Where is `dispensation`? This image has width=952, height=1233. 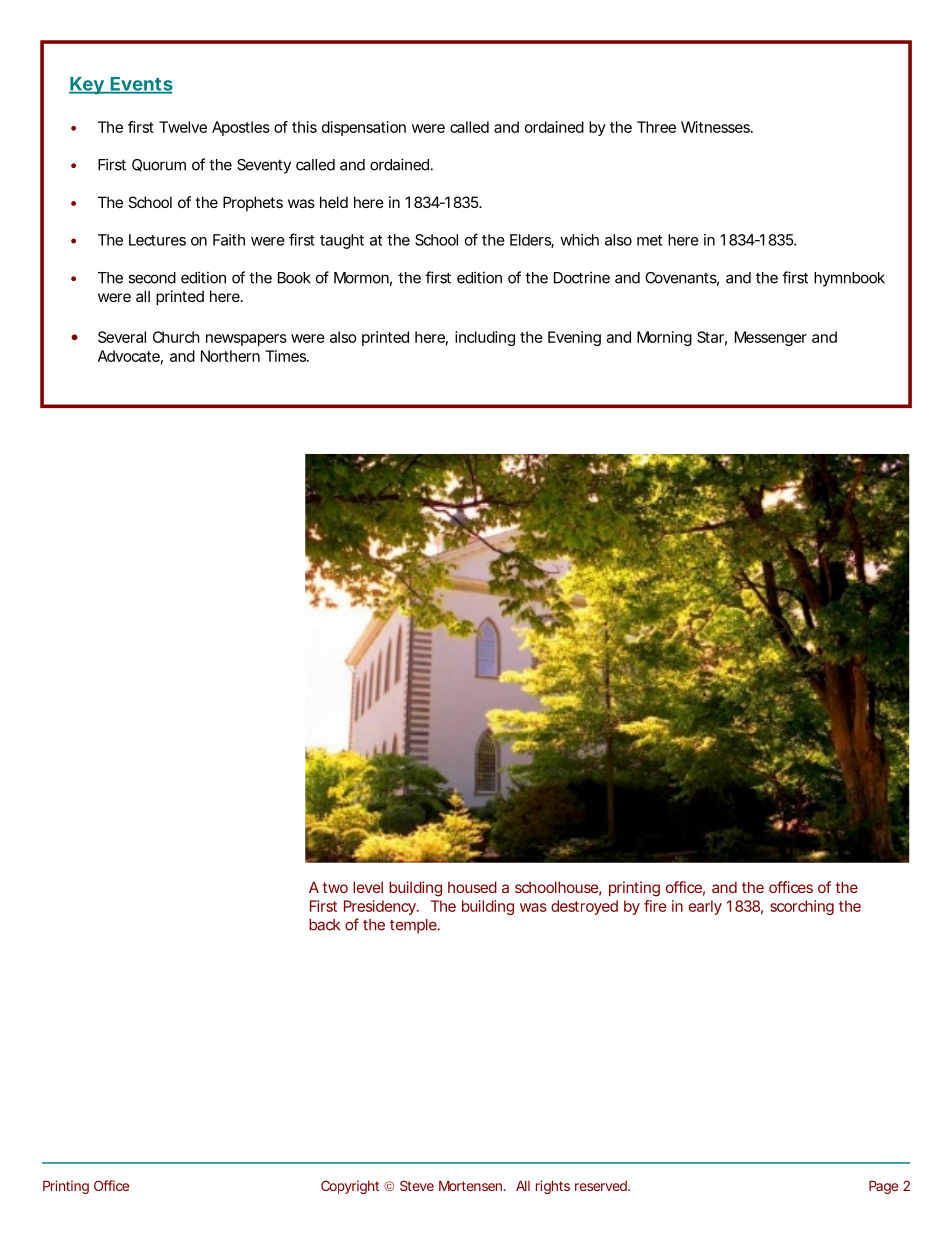 dispensation is located at coordinates (364, 128).
